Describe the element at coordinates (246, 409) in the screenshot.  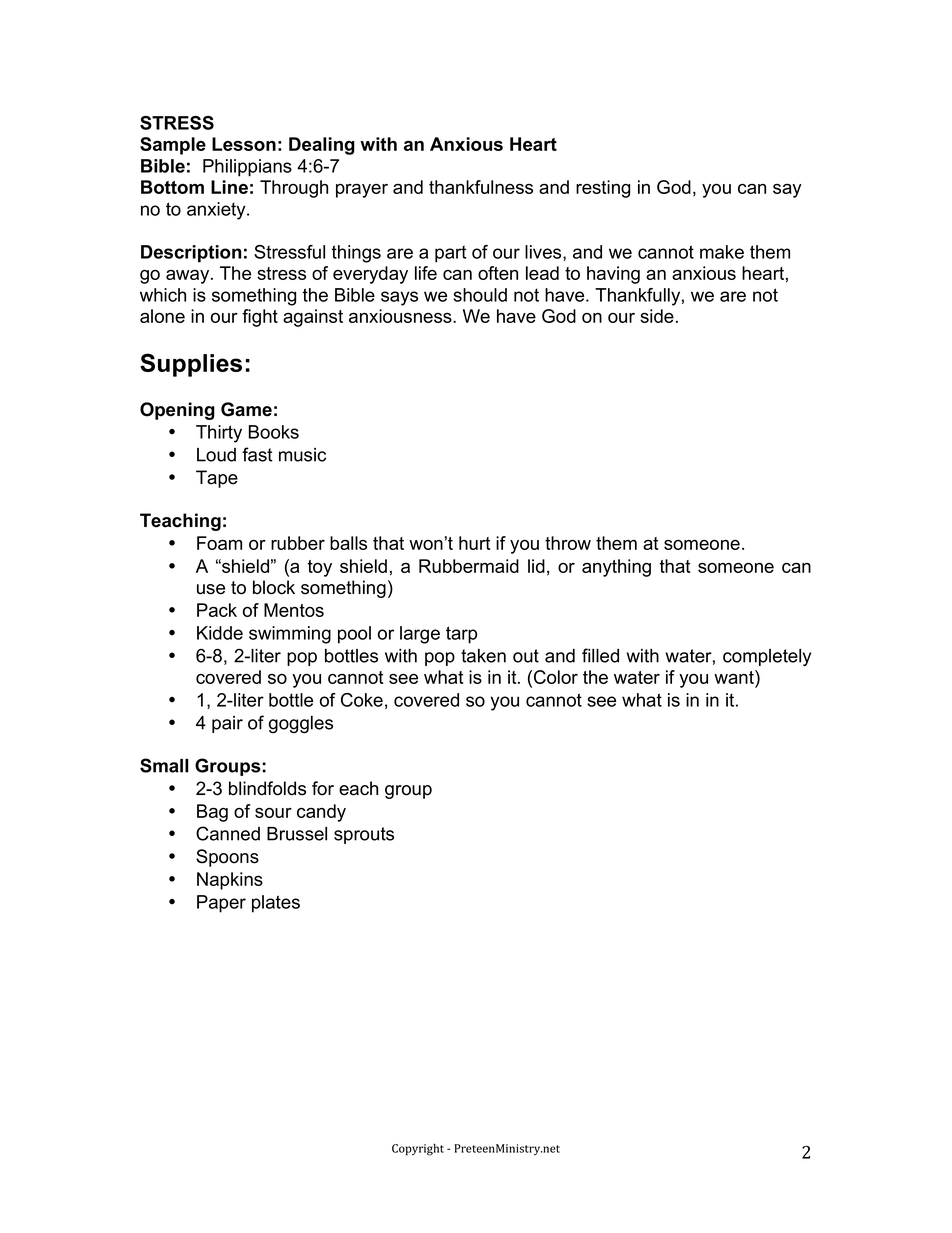
I see `Game` at that location.
